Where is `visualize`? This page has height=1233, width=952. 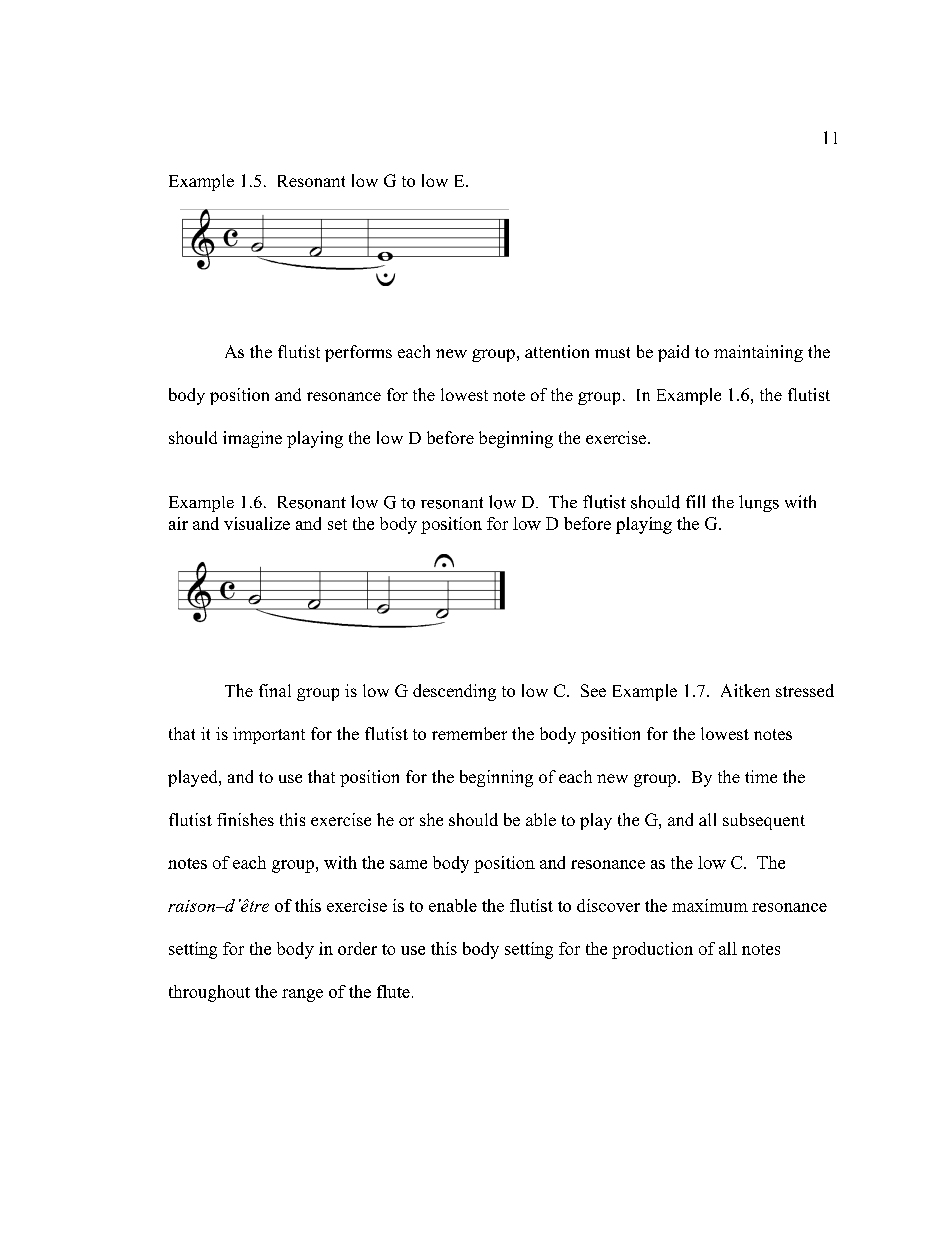 visualize is located at coordinates (257, 523).
